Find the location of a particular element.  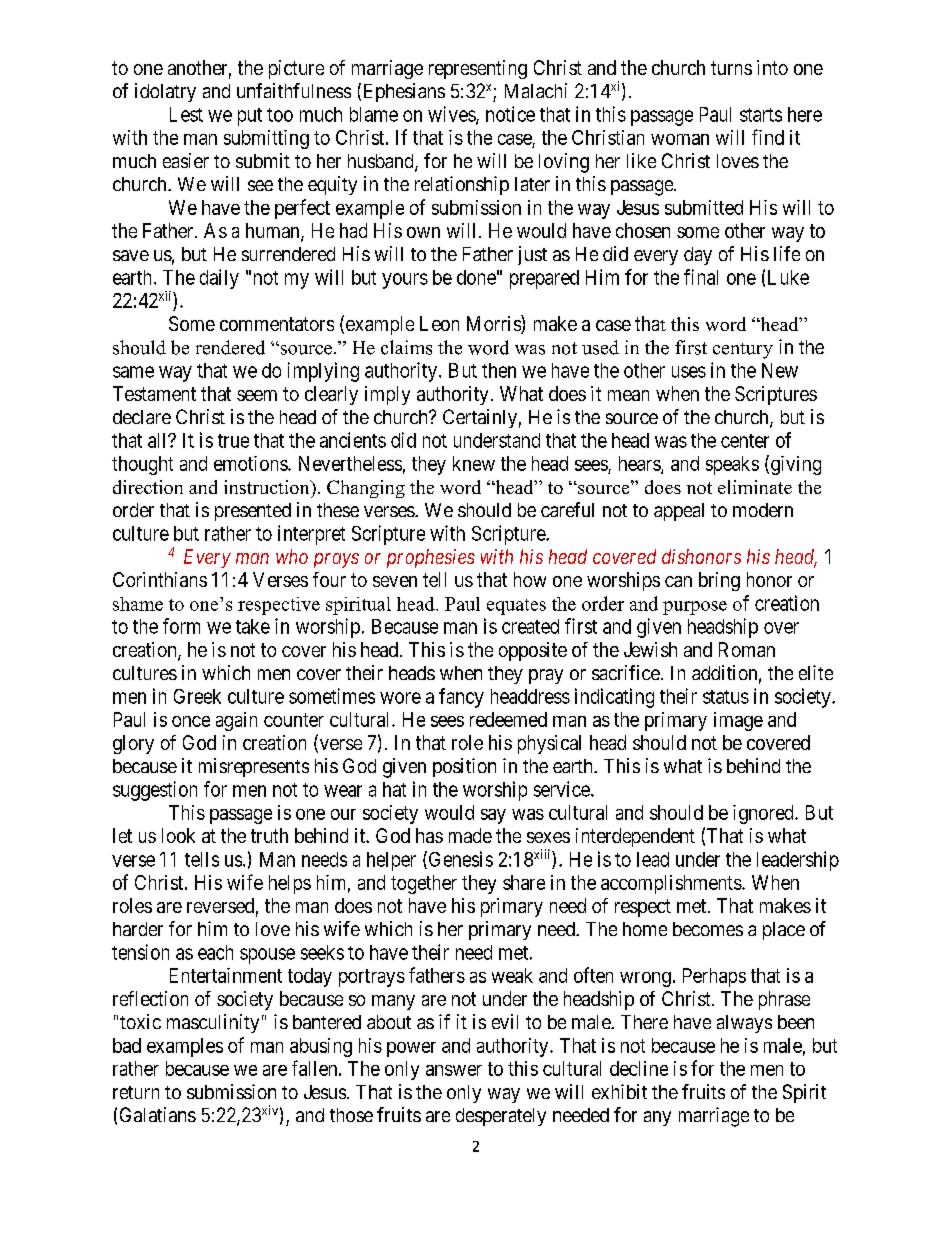

bring is located at coordinates (719, 581).
